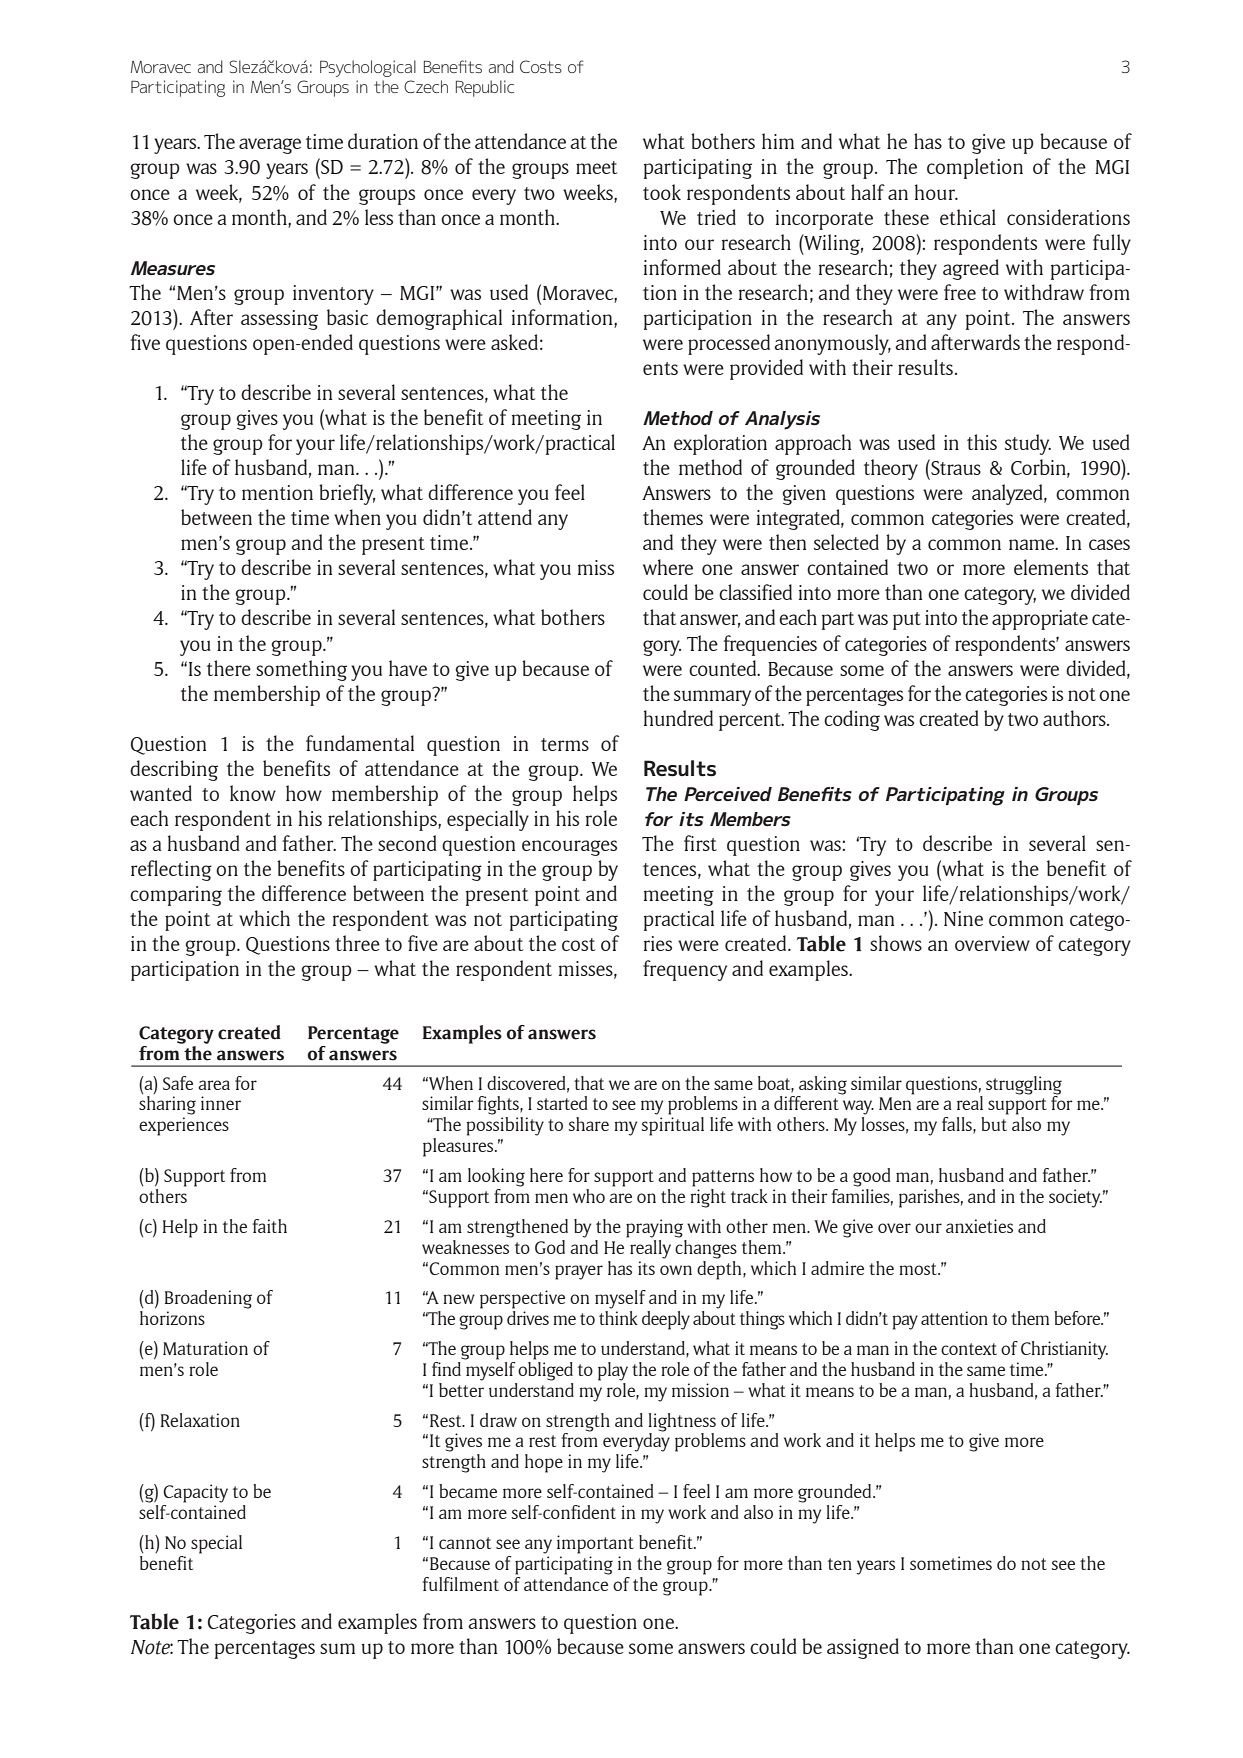 The image size is (1243, 1758). Describe the element at coordinates (408, 668) in the page. I see `have` at that location.
